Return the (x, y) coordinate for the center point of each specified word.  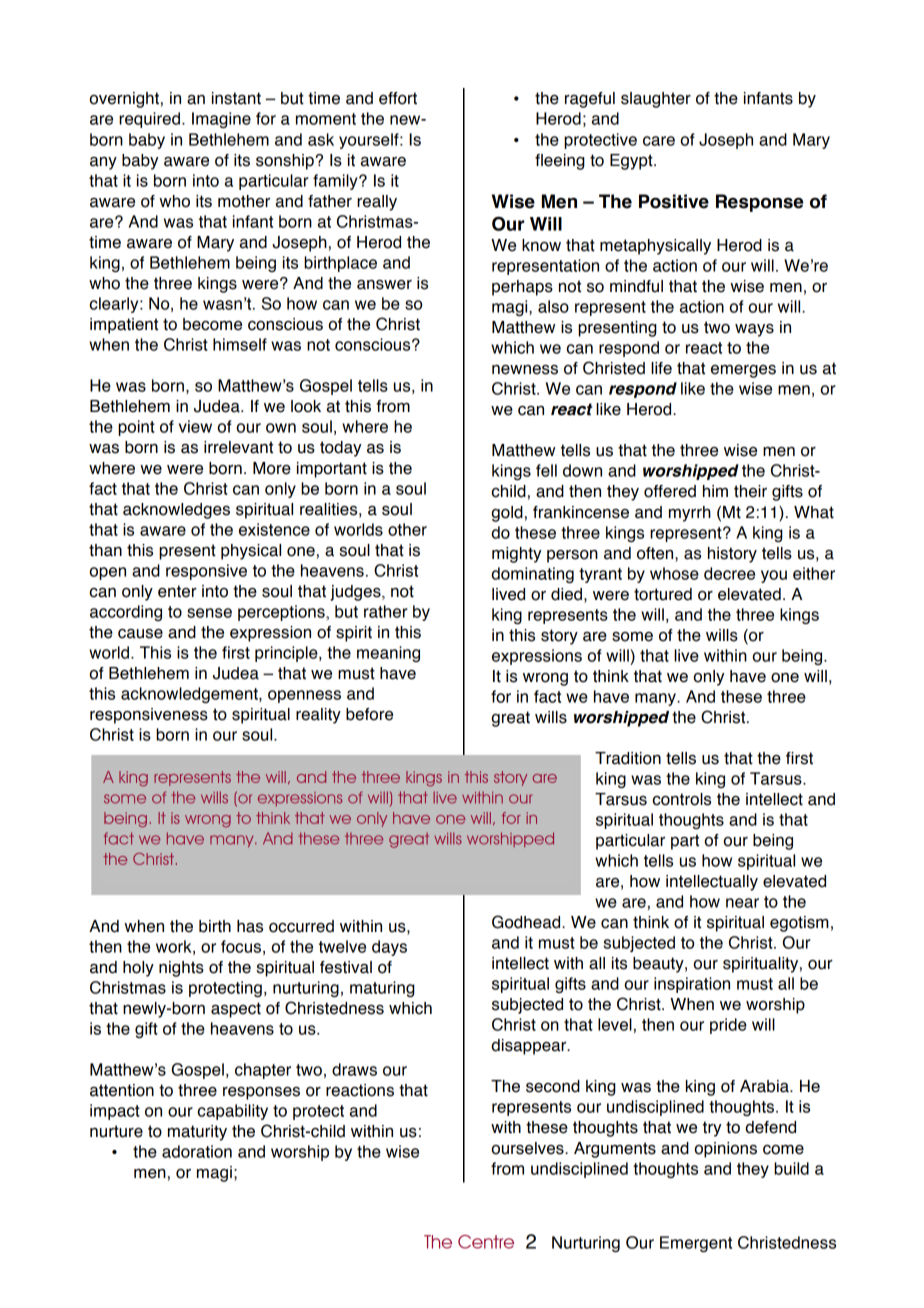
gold (507, 514)
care (659, 141)
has (250, 926)
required (149, 120)
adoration (197, 1151)
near (742, 903)
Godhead (527, 922)
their (750, 491)
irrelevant (238, 447)
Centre (486, 1242)
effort (398, 98)
